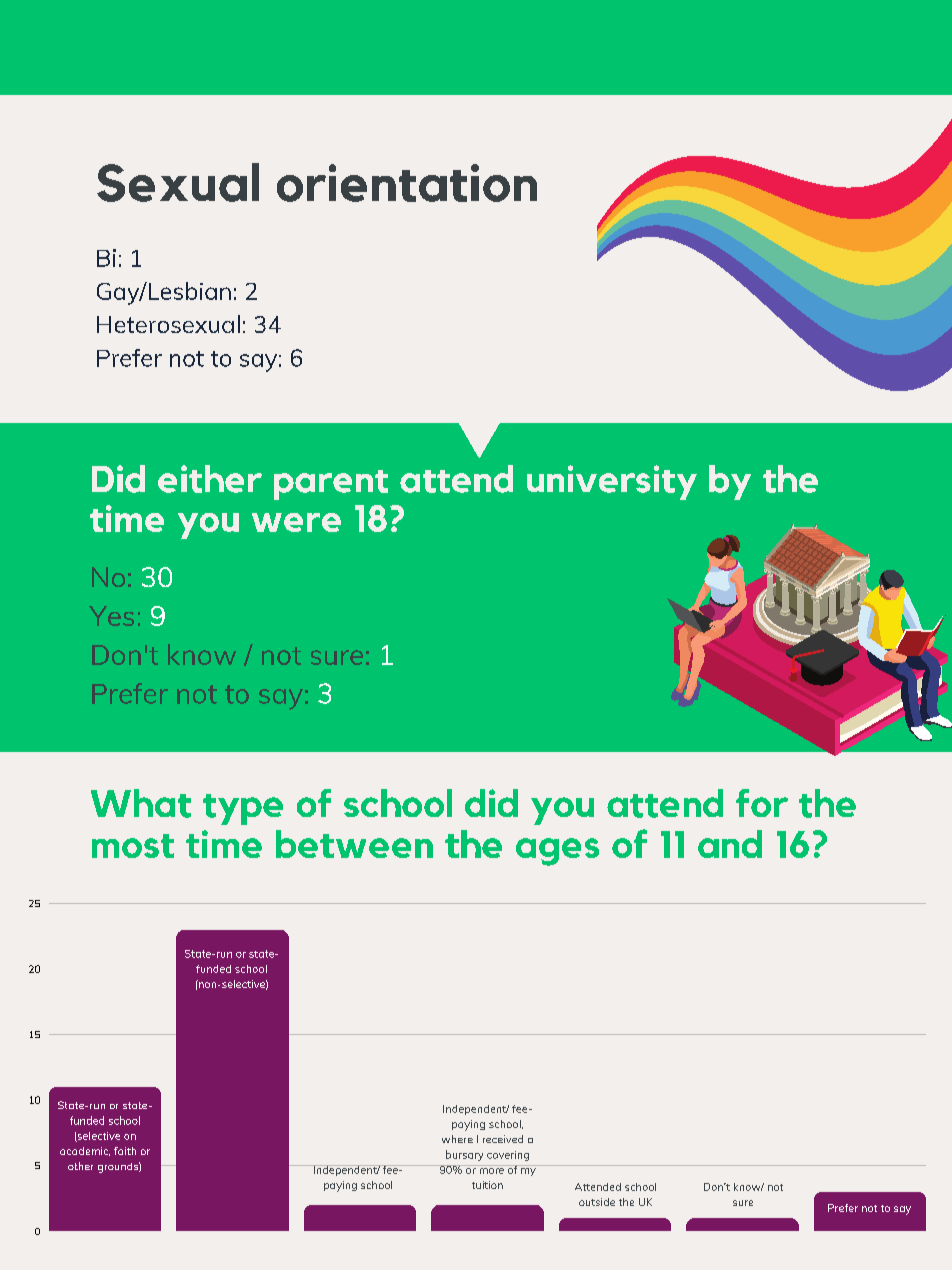  I want to click on between, so click(354, 844).
